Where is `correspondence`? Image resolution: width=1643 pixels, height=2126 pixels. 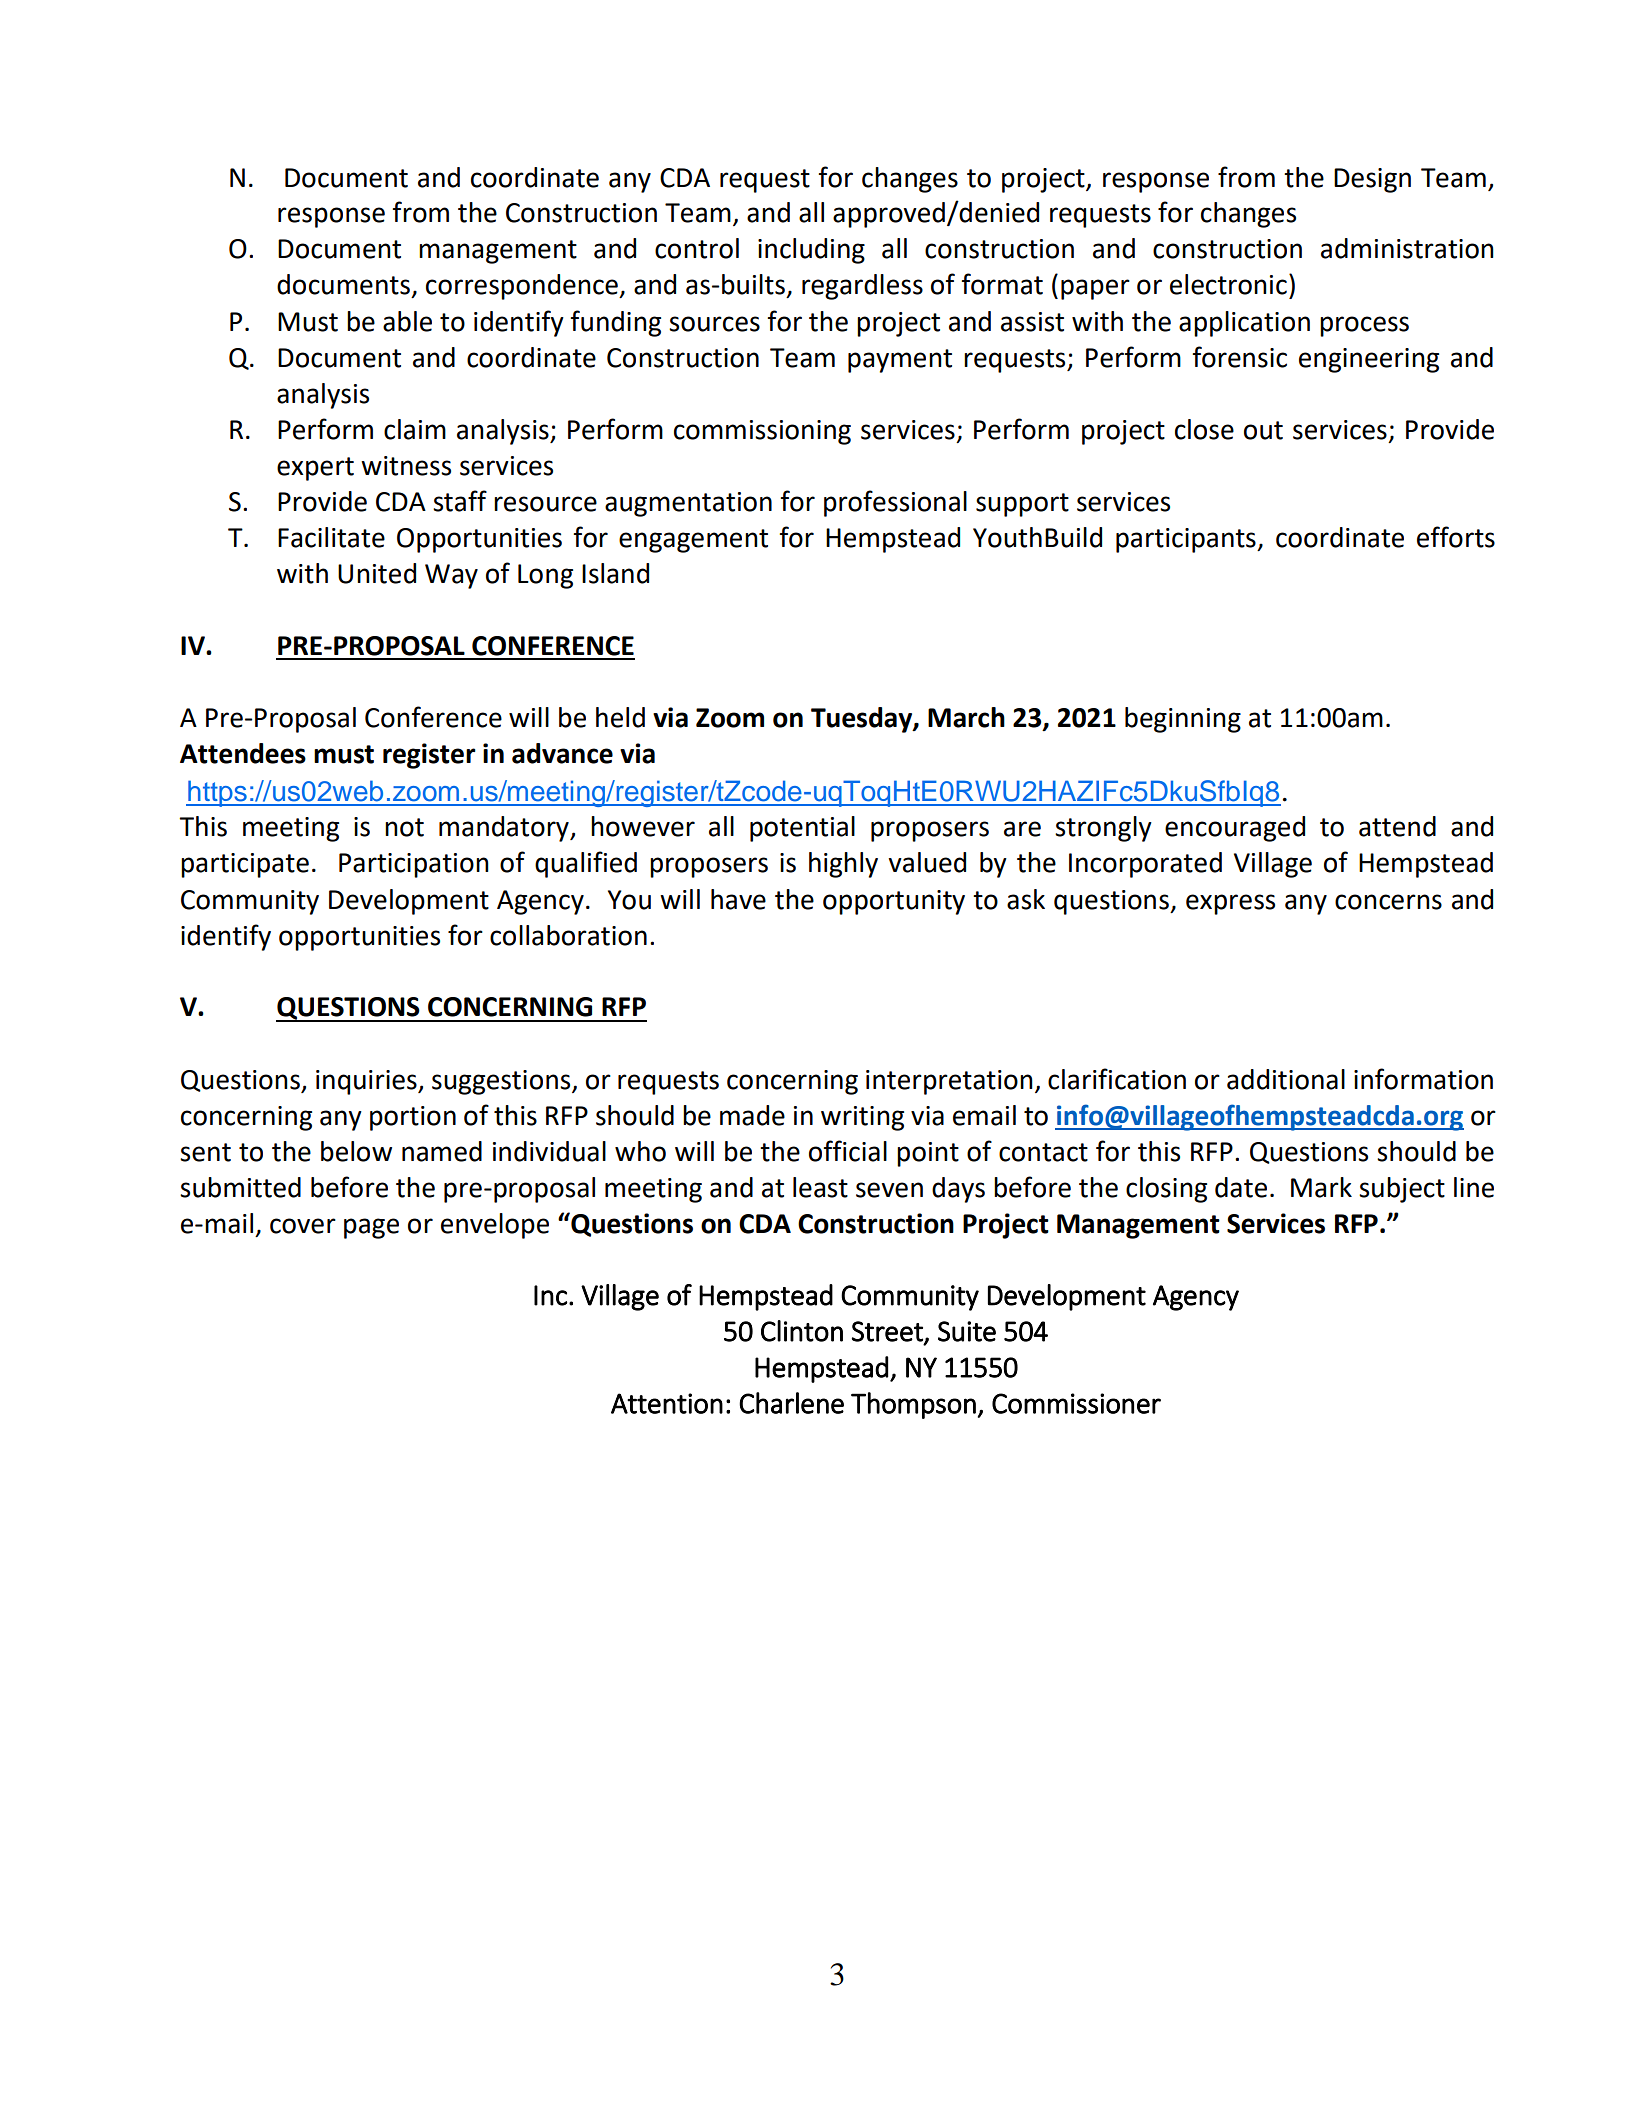
correspondence is located at coordinates (523, 287).
